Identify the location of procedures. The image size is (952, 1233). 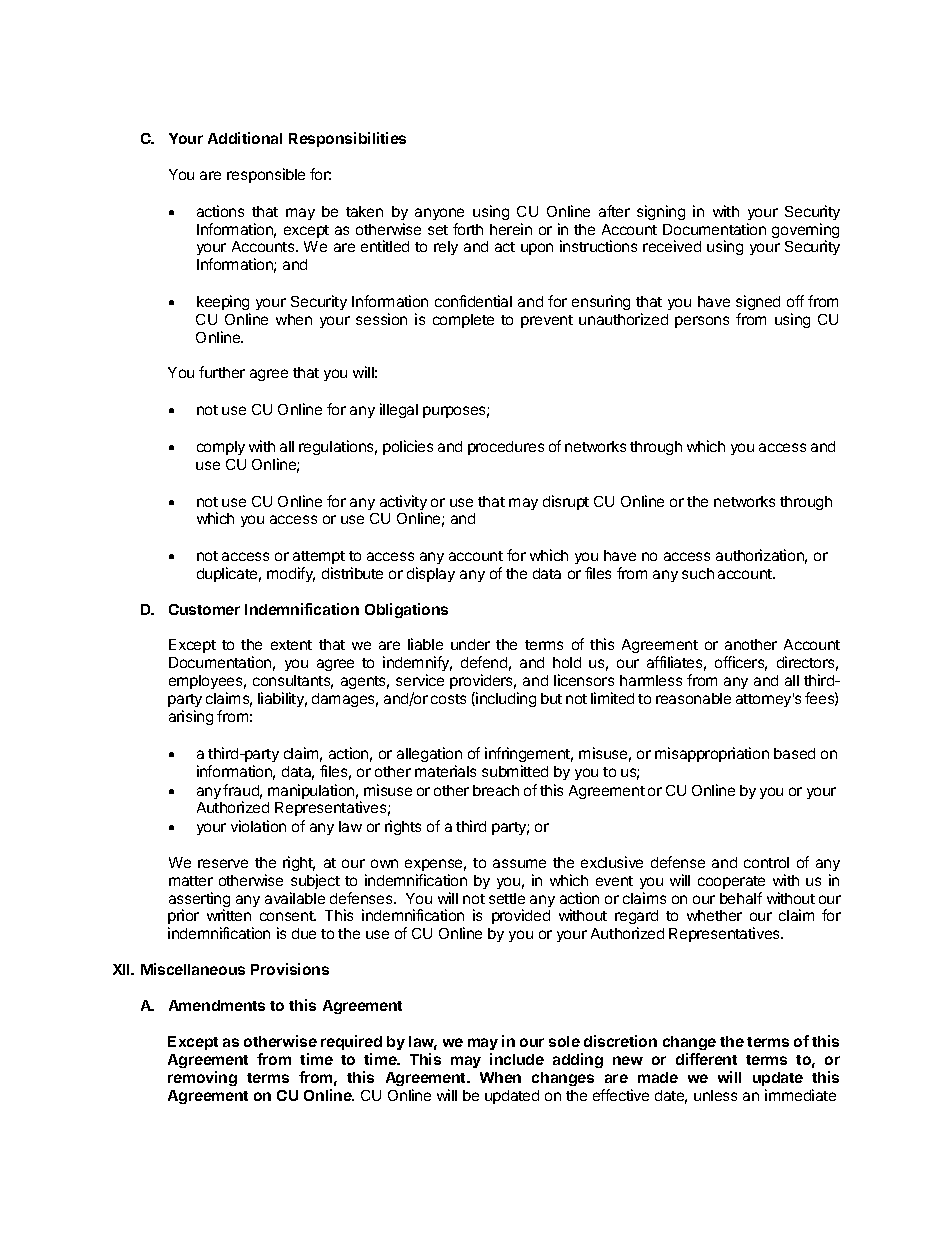
(506, 448).
